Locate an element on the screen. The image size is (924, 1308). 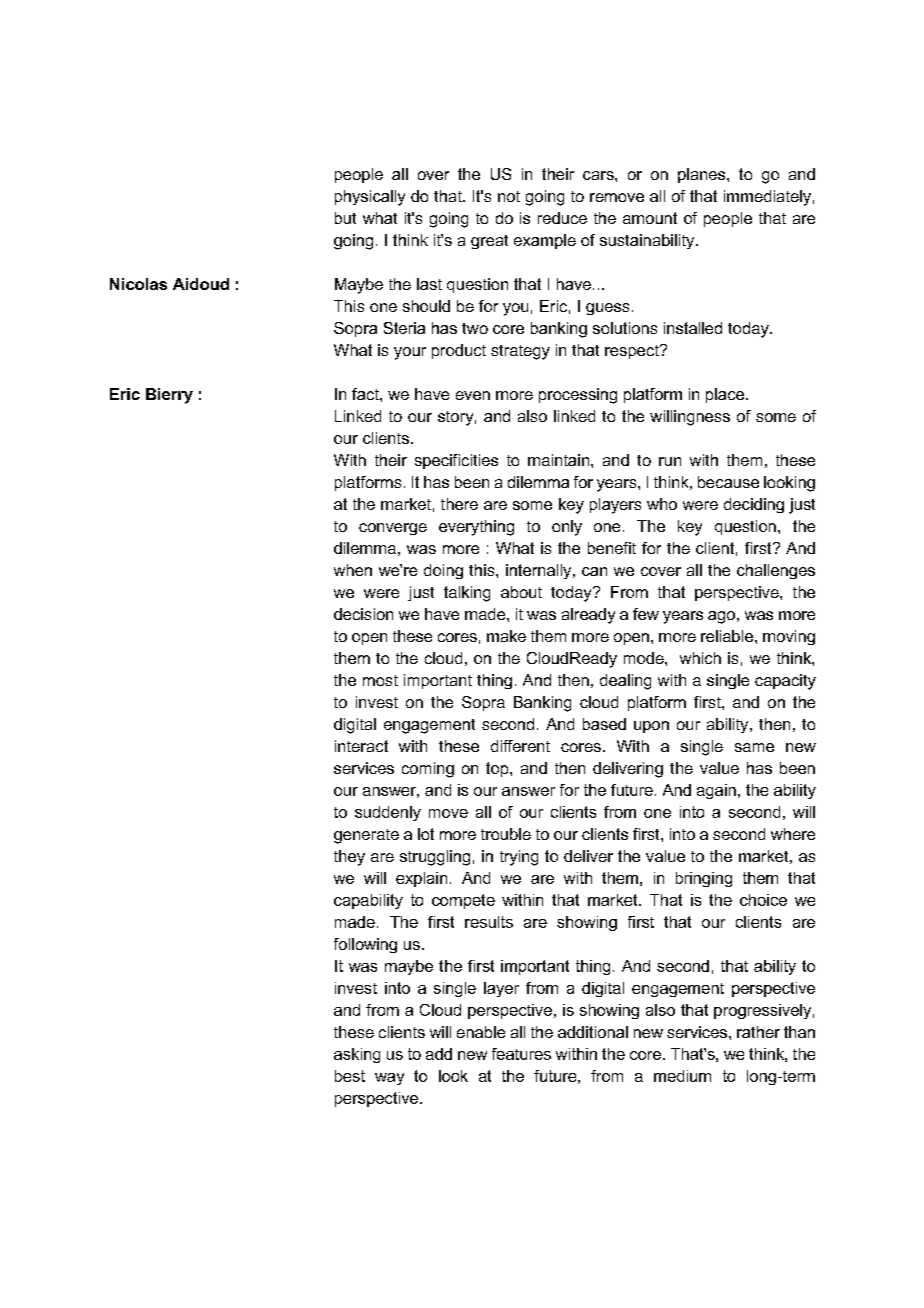
best is located at coordinates (350, 1076).
